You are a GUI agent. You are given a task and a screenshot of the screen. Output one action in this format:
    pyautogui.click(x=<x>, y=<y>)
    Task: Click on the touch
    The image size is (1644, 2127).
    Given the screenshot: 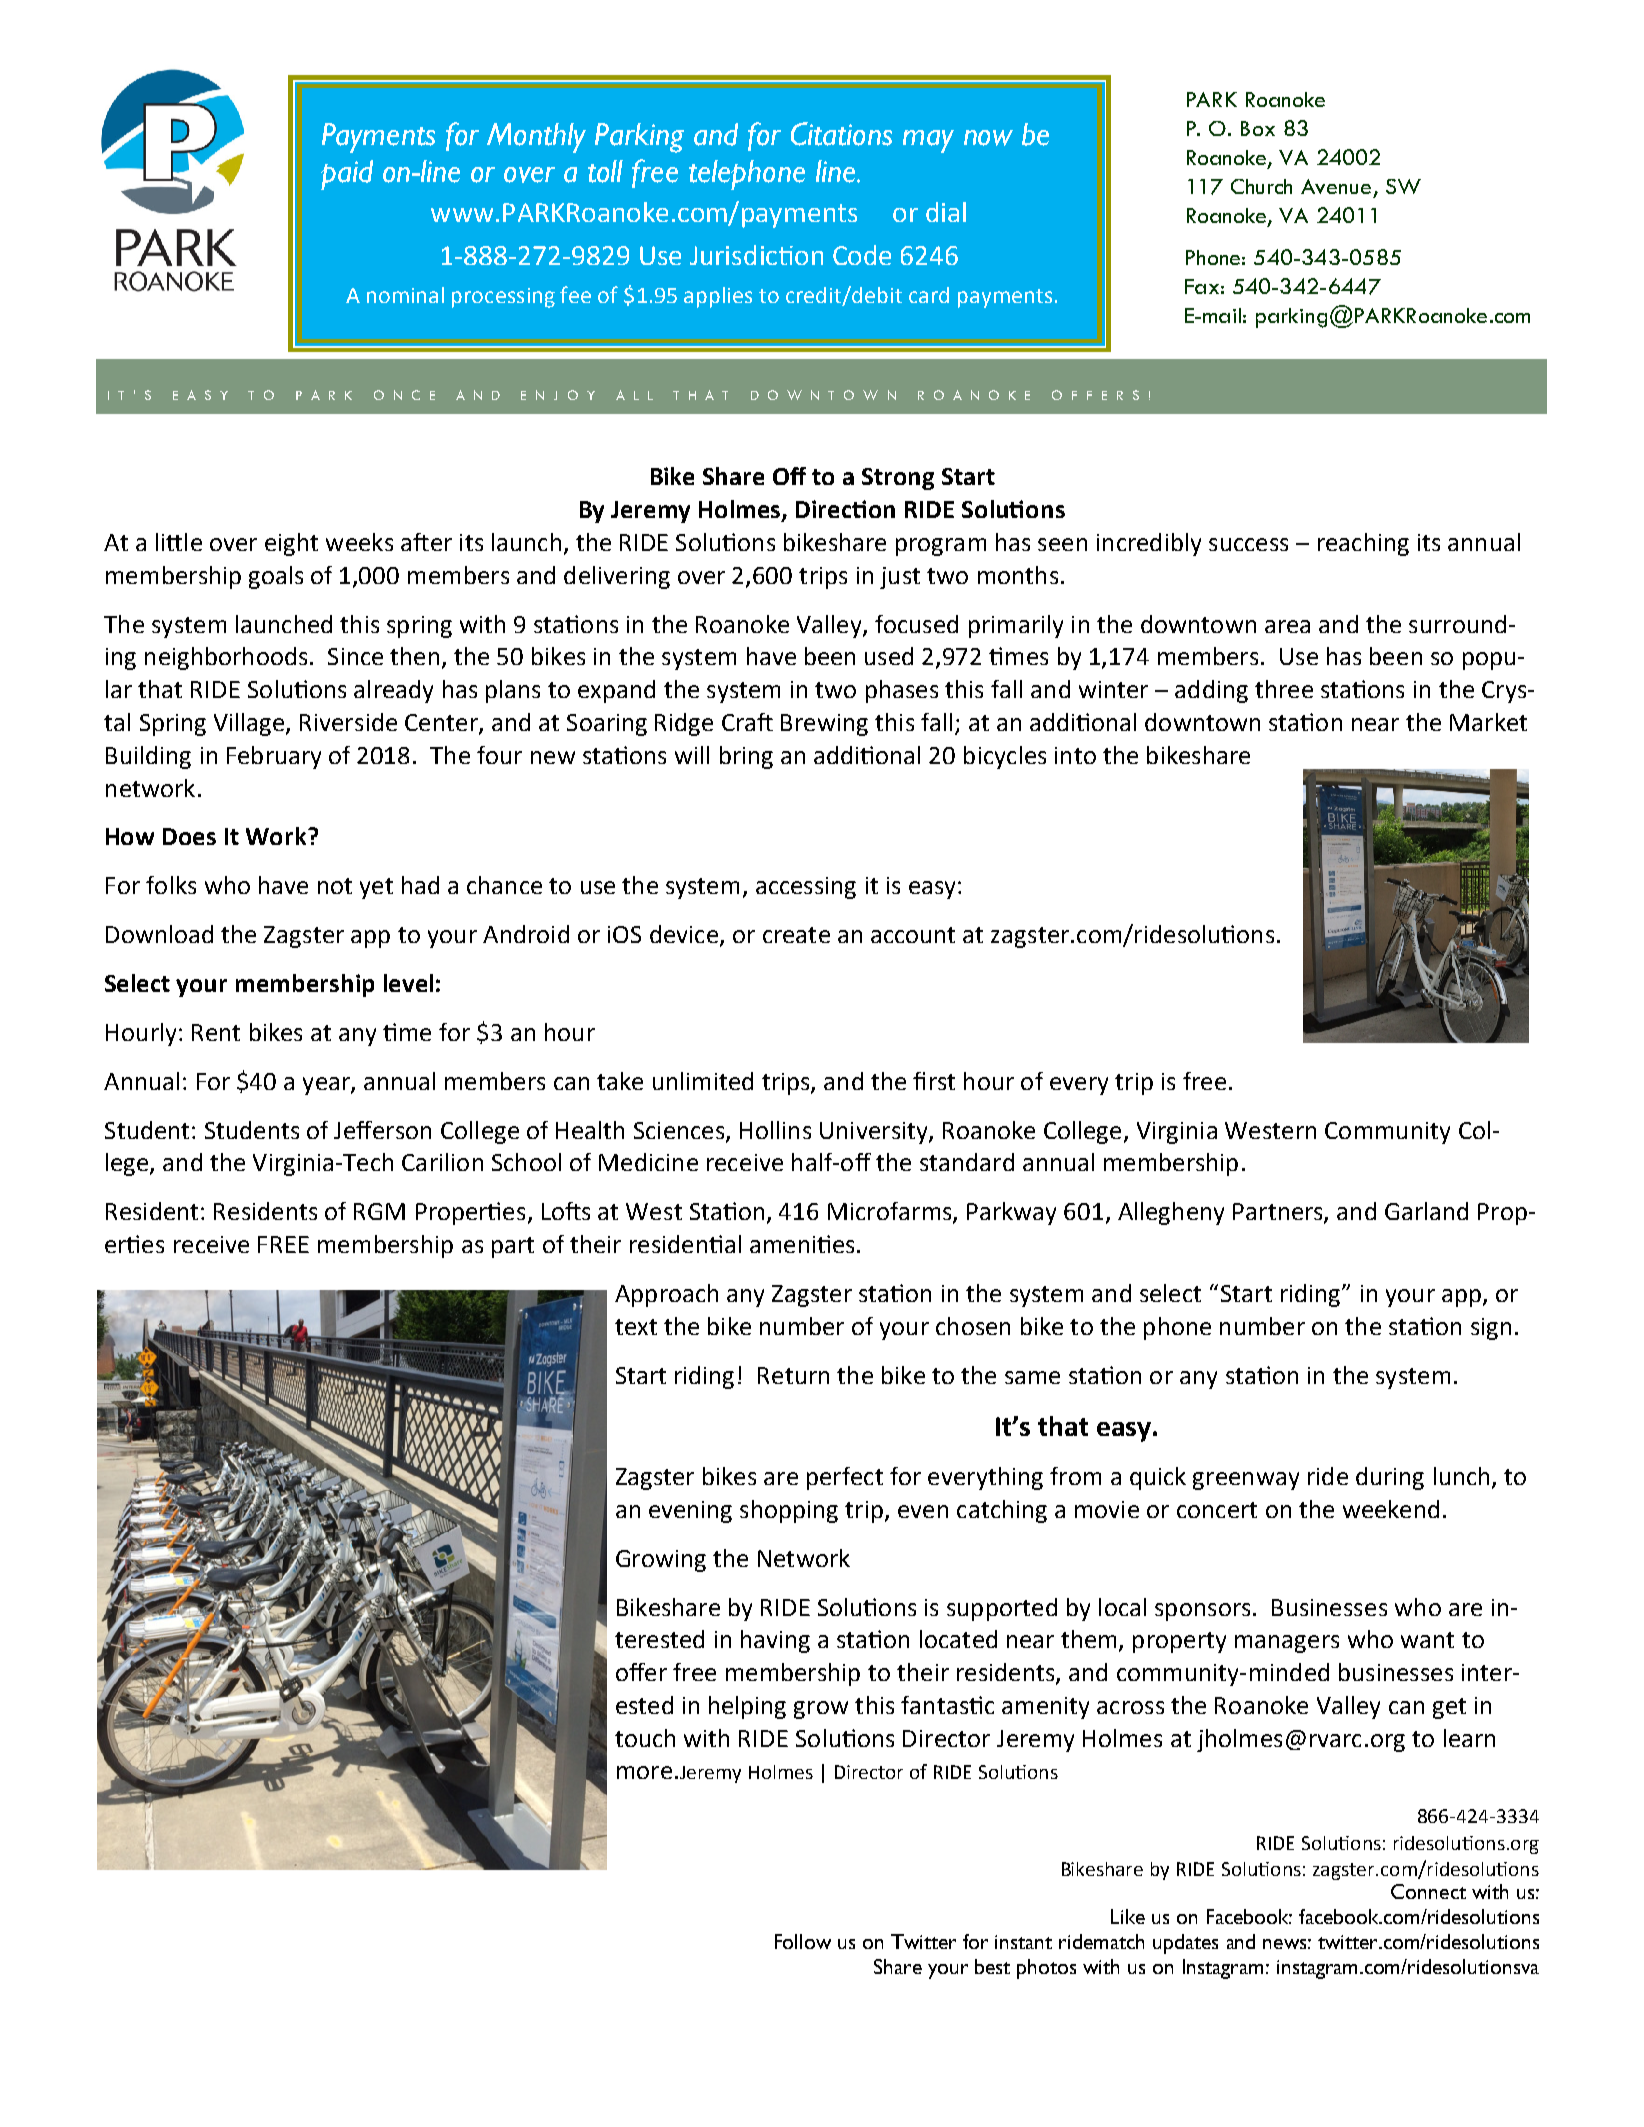 What is the action you would take?
    pyautogui.click(x=645, y=1738)
